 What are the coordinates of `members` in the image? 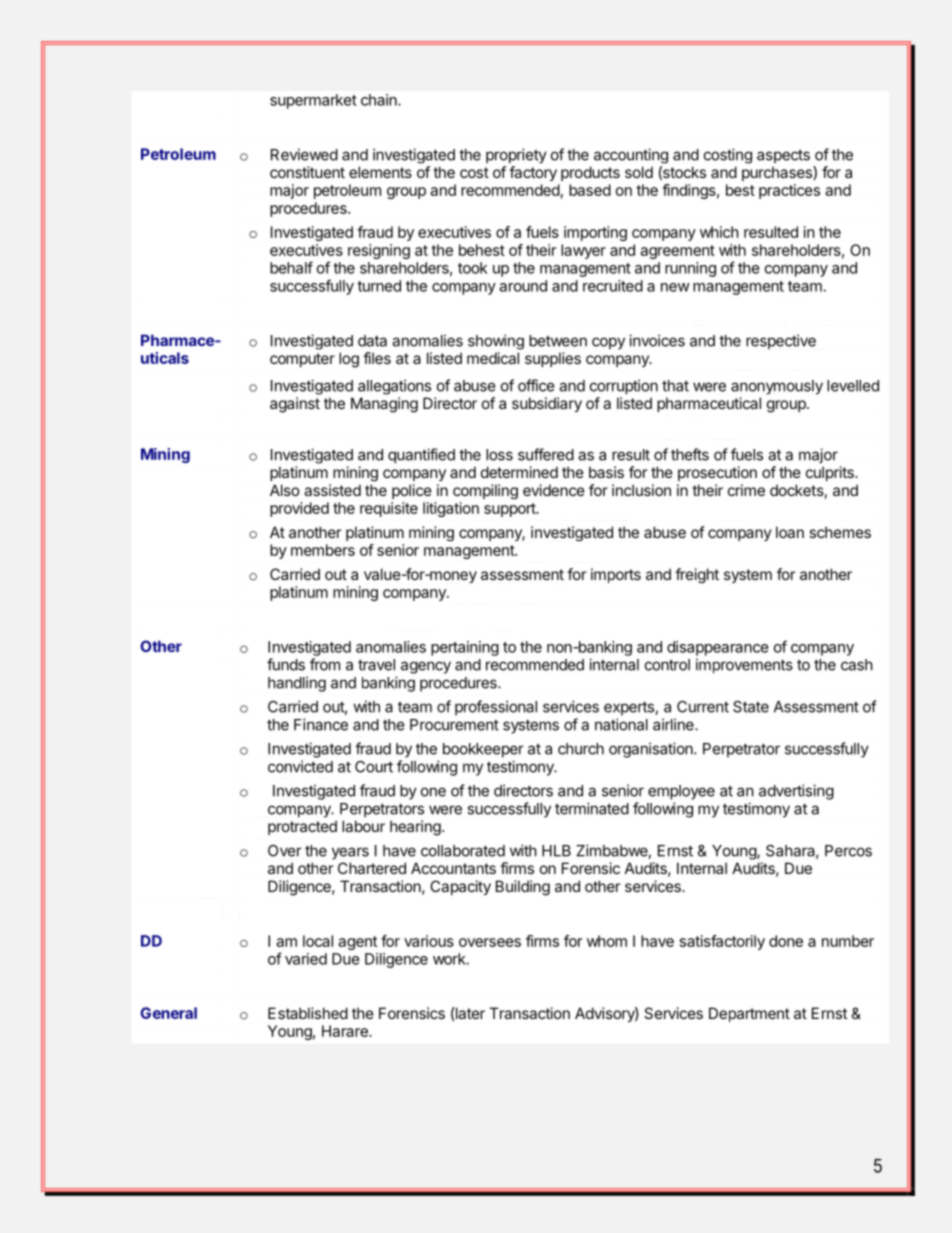 It's located at (323, 550).
